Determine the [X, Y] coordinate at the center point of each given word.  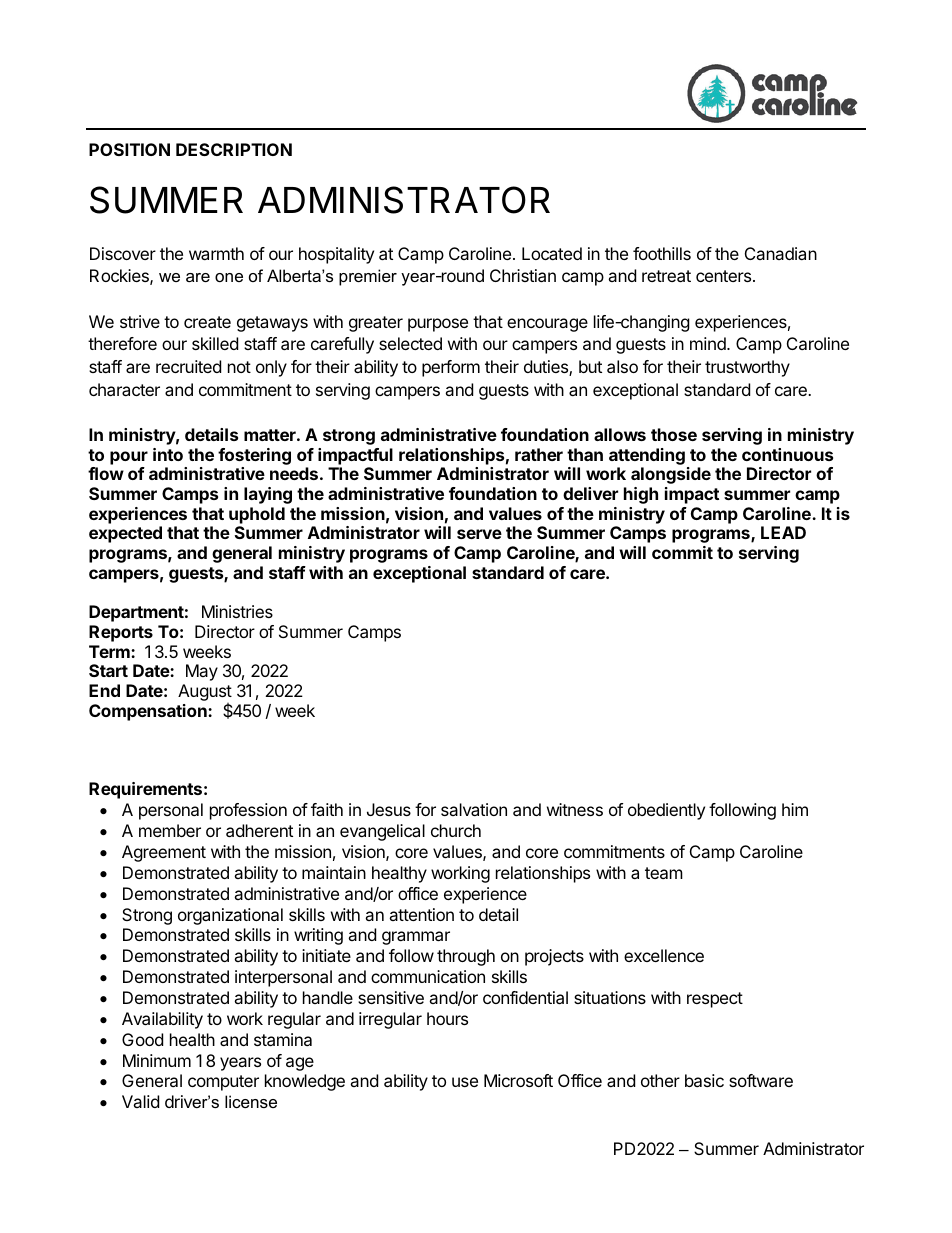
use [465, 1082]
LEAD [783, 532]
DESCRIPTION [234, 149]
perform [451, 368]
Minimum [157, 1060]
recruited [188, 366]
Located [552, 253]
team [664, 873]
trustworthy [747, 368]
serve [479, 534]
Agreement [164, 853]
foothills [662, 253]
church [456, 830]
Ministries [237, 611]
